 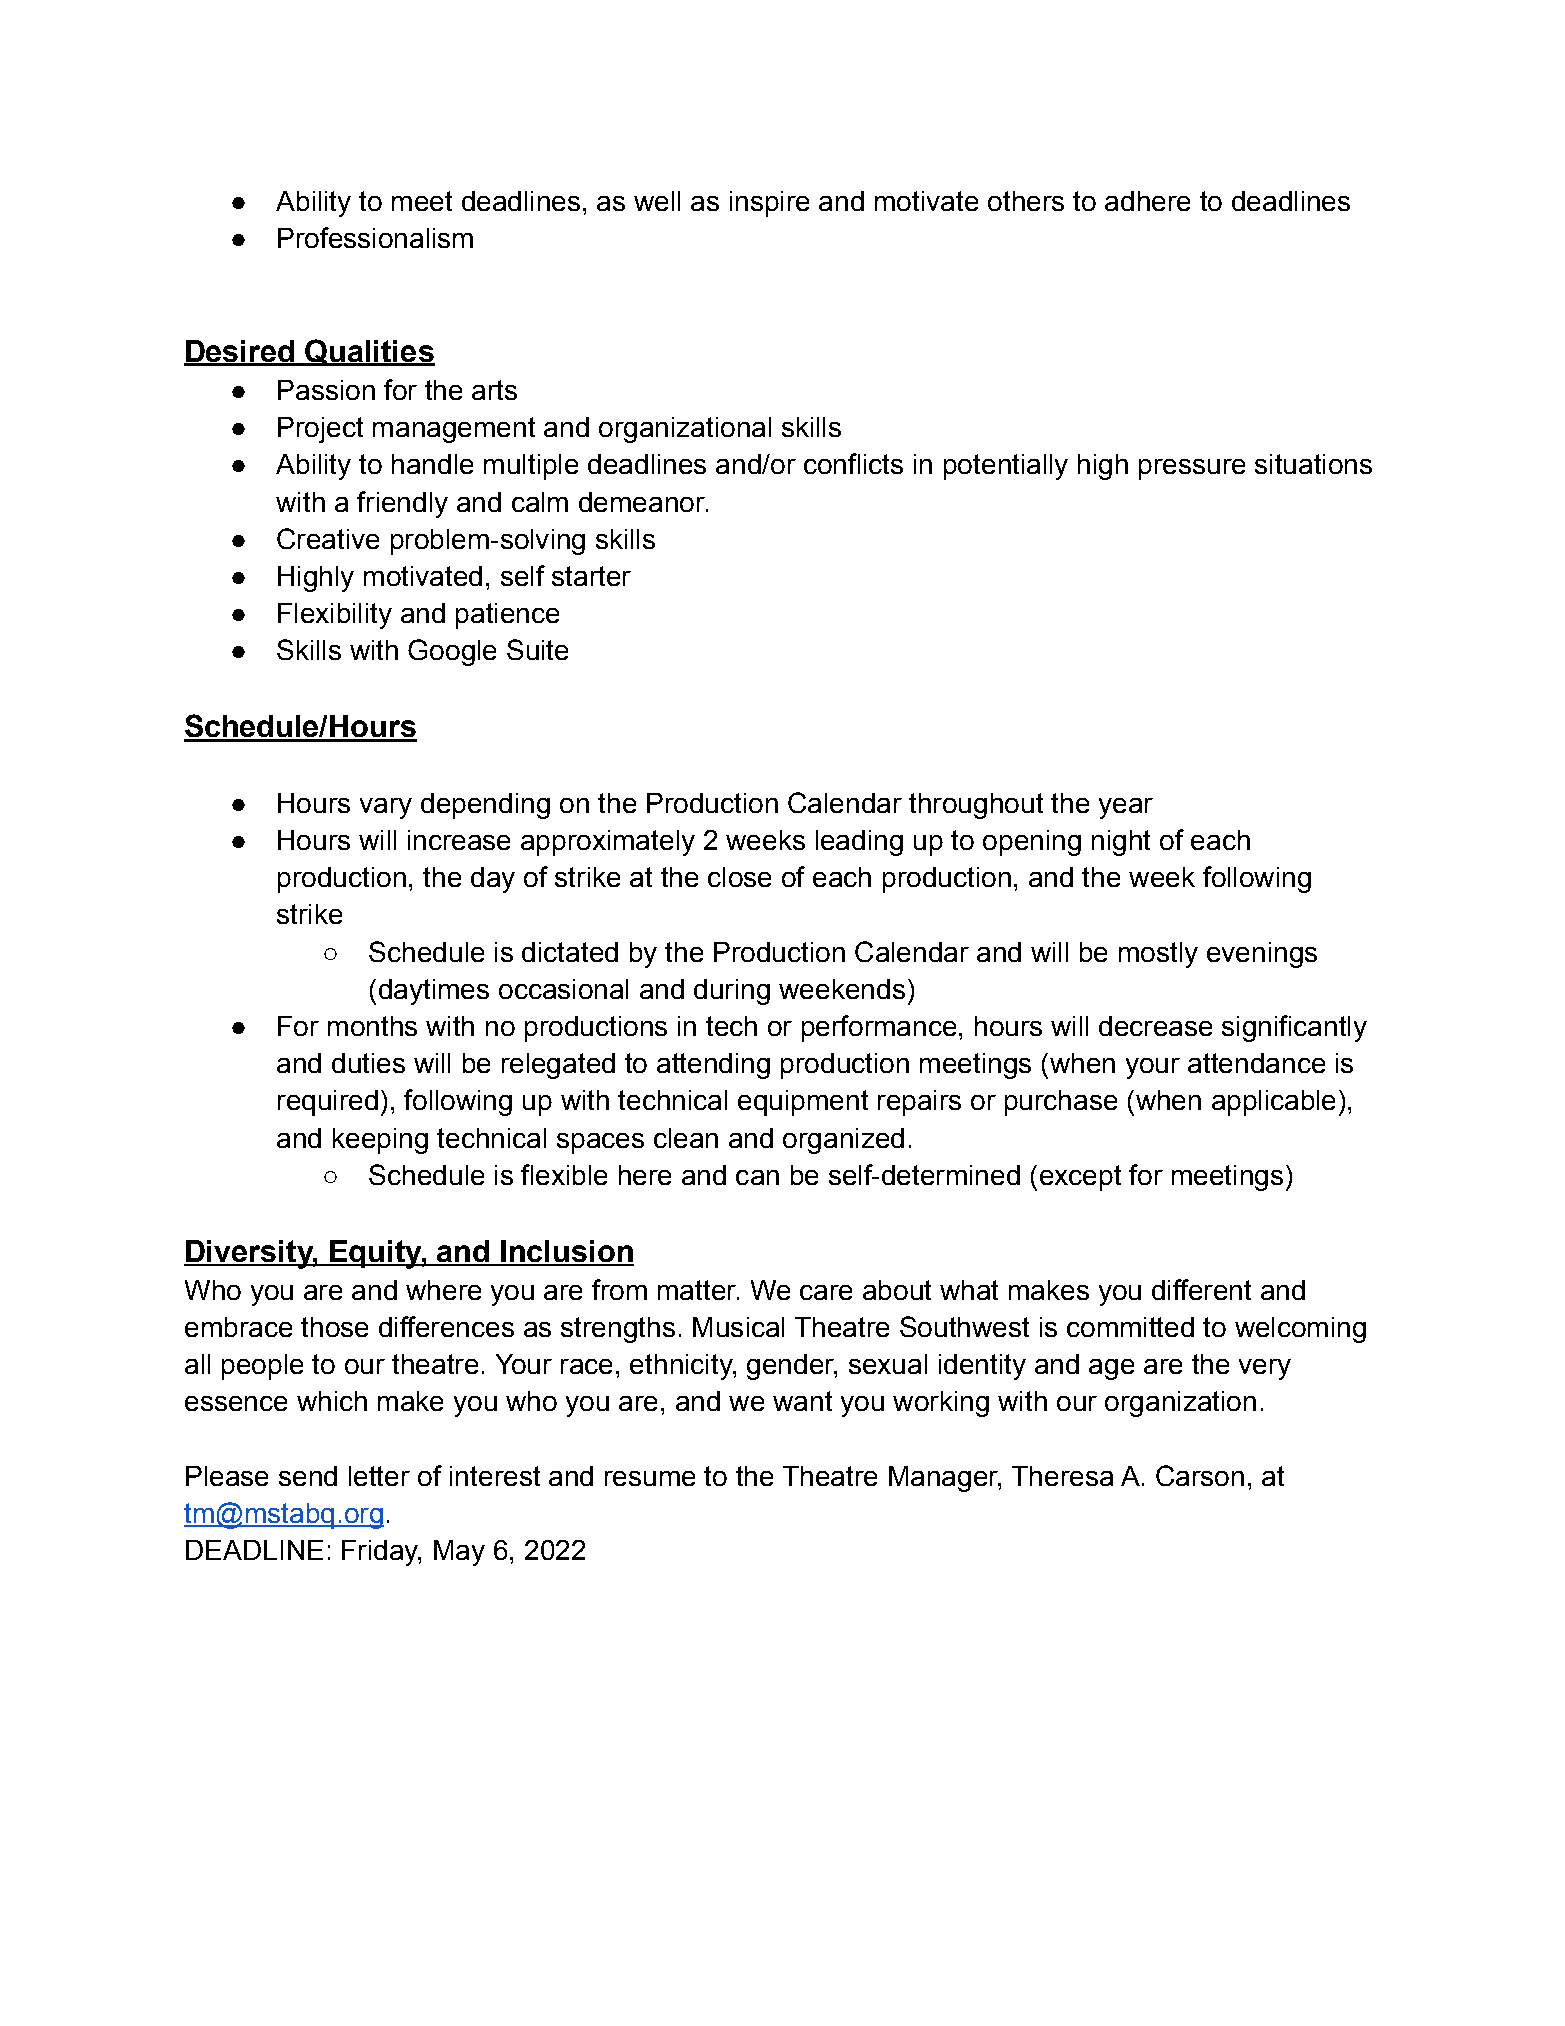 What do you see at coordinates (650, 1478) in the screenshot?
I see `resume` at bounding box center [650, 1478].
